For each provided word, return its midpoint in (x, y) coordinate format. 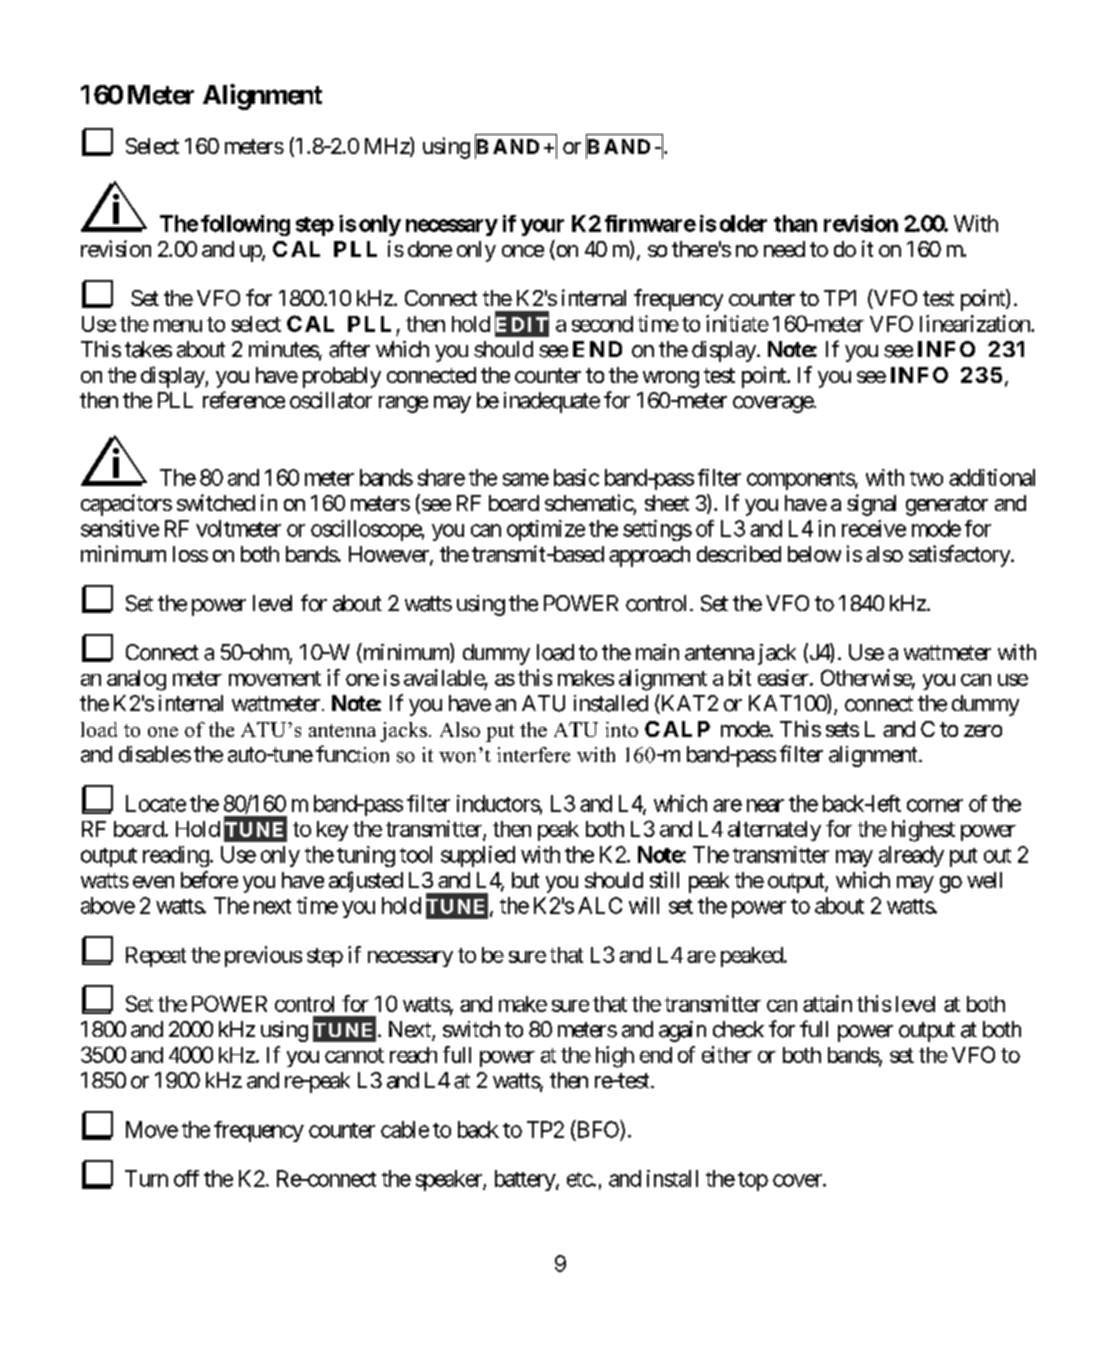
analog (136, 680)
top (753, 1181)
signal (871, 505)
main (657, 652)
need (784, 249)
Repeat (156, 957)
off (186, 1178)
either (727, 1054)
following (245, 225)
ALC (600, 905)
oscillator (331, 400)
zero (983, 731)
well (984, 880)
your (542, 227)
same (526, 479)
